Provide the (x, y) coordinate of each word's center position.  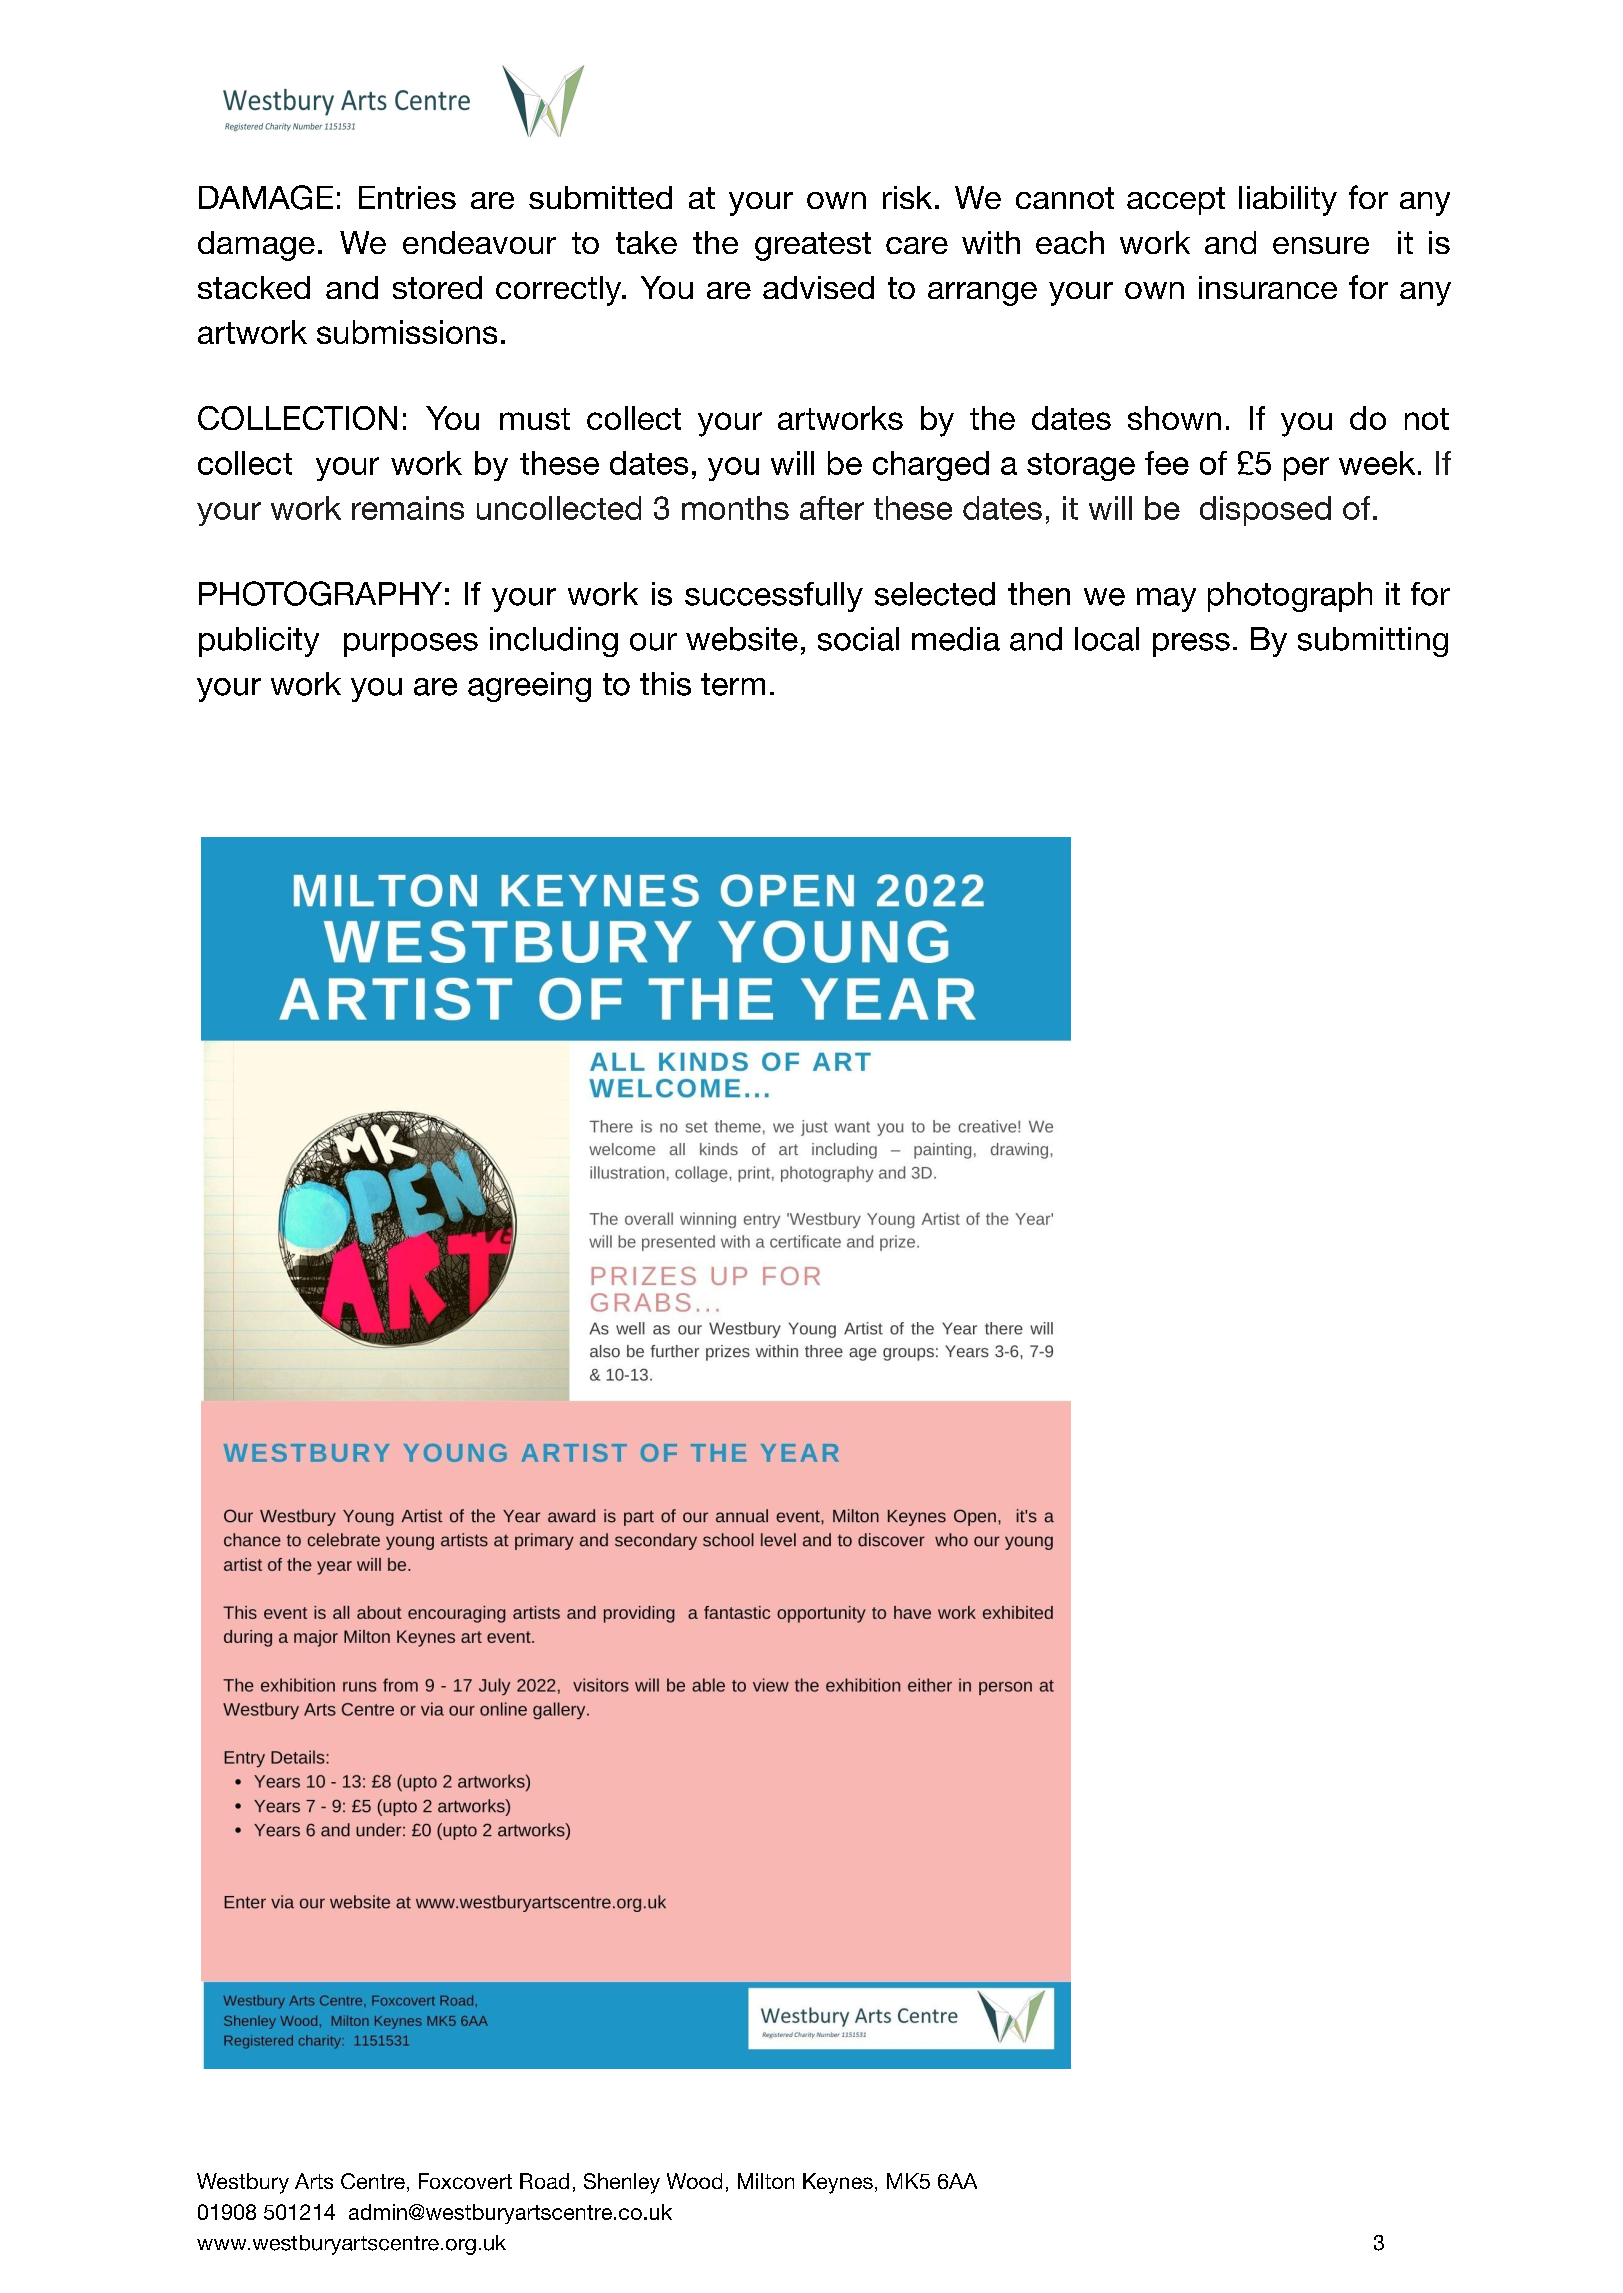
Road (544, 2181)
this (665, 684)
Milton (766, 2181)
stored (437, 287)
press (1191, 645)
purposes (411, 645)
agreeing (529, 687)
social (858, 639)
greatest (813, 246)
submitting (1373, 642)
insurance (1268, 287)
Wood (694, 2181)
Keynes (838, 2183)
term (733, 684)
